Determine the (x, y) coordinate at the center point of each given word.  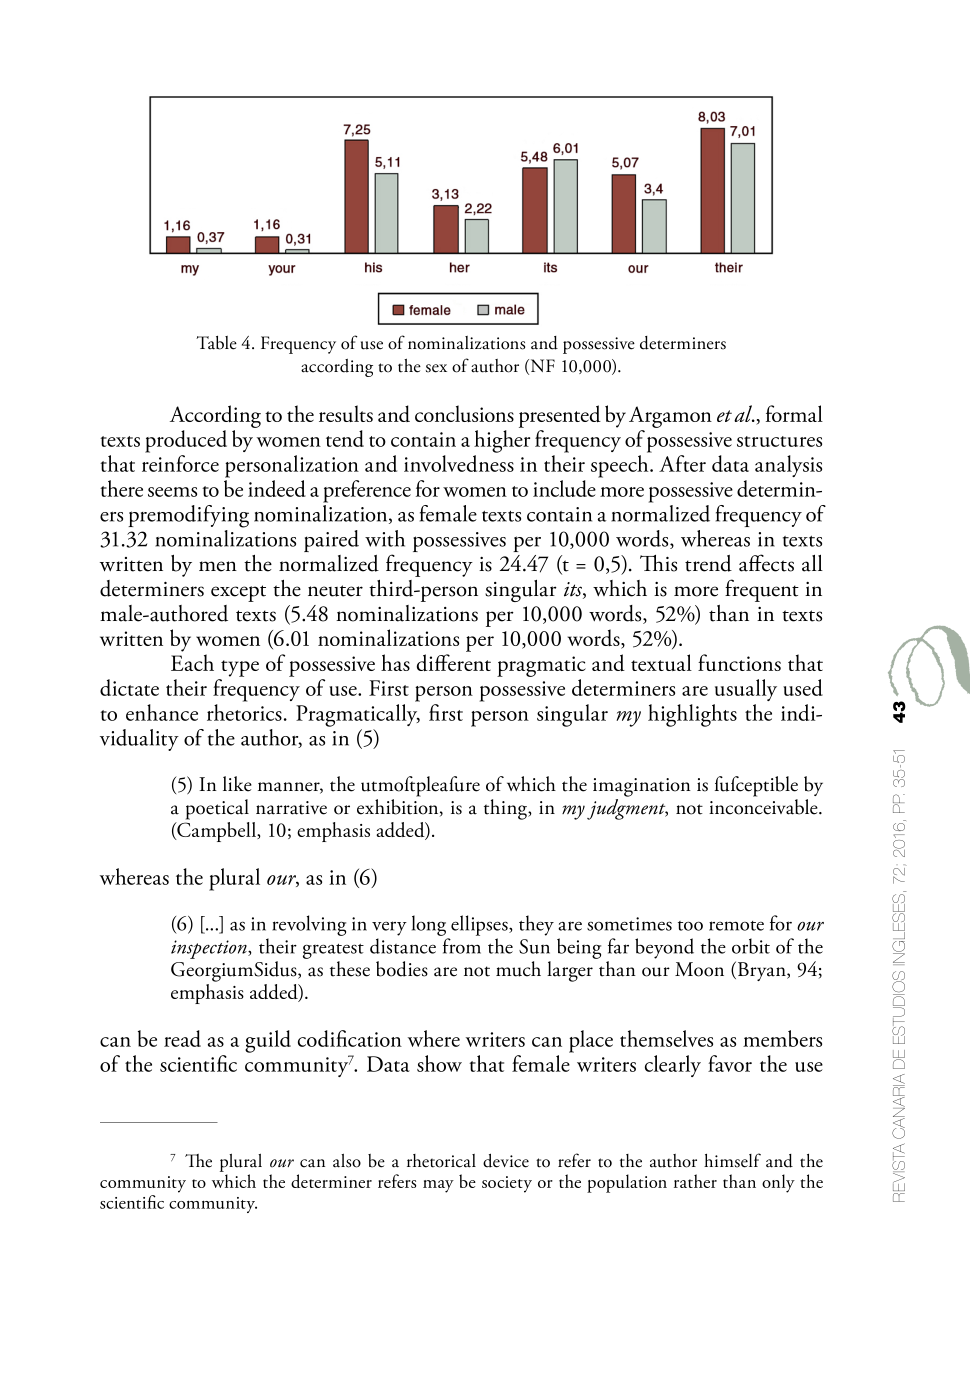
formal (794, 413)
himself (732, 1160)
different (454, 662)
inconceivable (764, 807)
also (347, 1161)
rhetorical (441, 1161)
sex (436, 368)
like (237, 784)
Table (216, 343)
